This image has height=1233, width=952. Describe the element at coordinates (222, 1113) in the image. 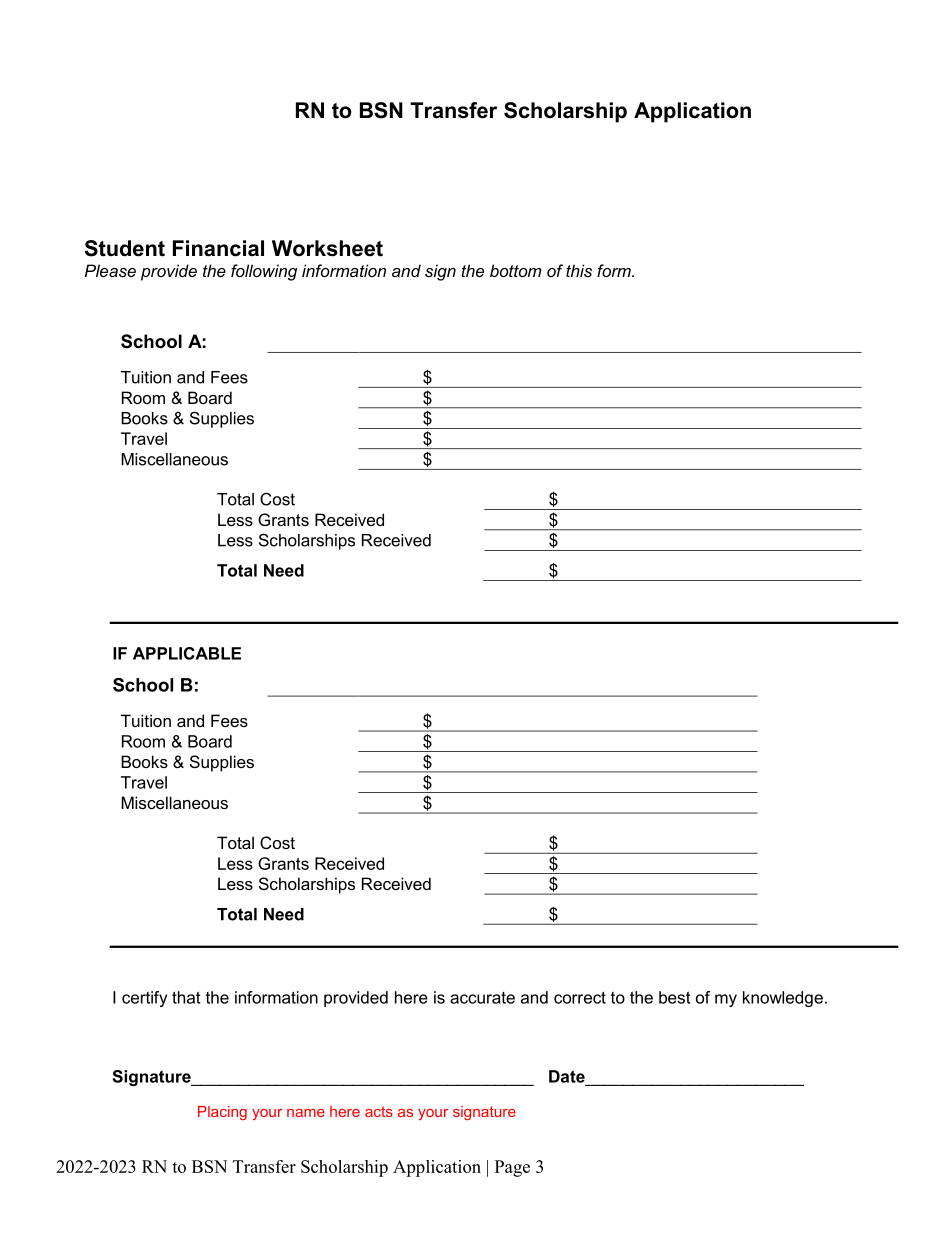

I see `Placing` at that location.
